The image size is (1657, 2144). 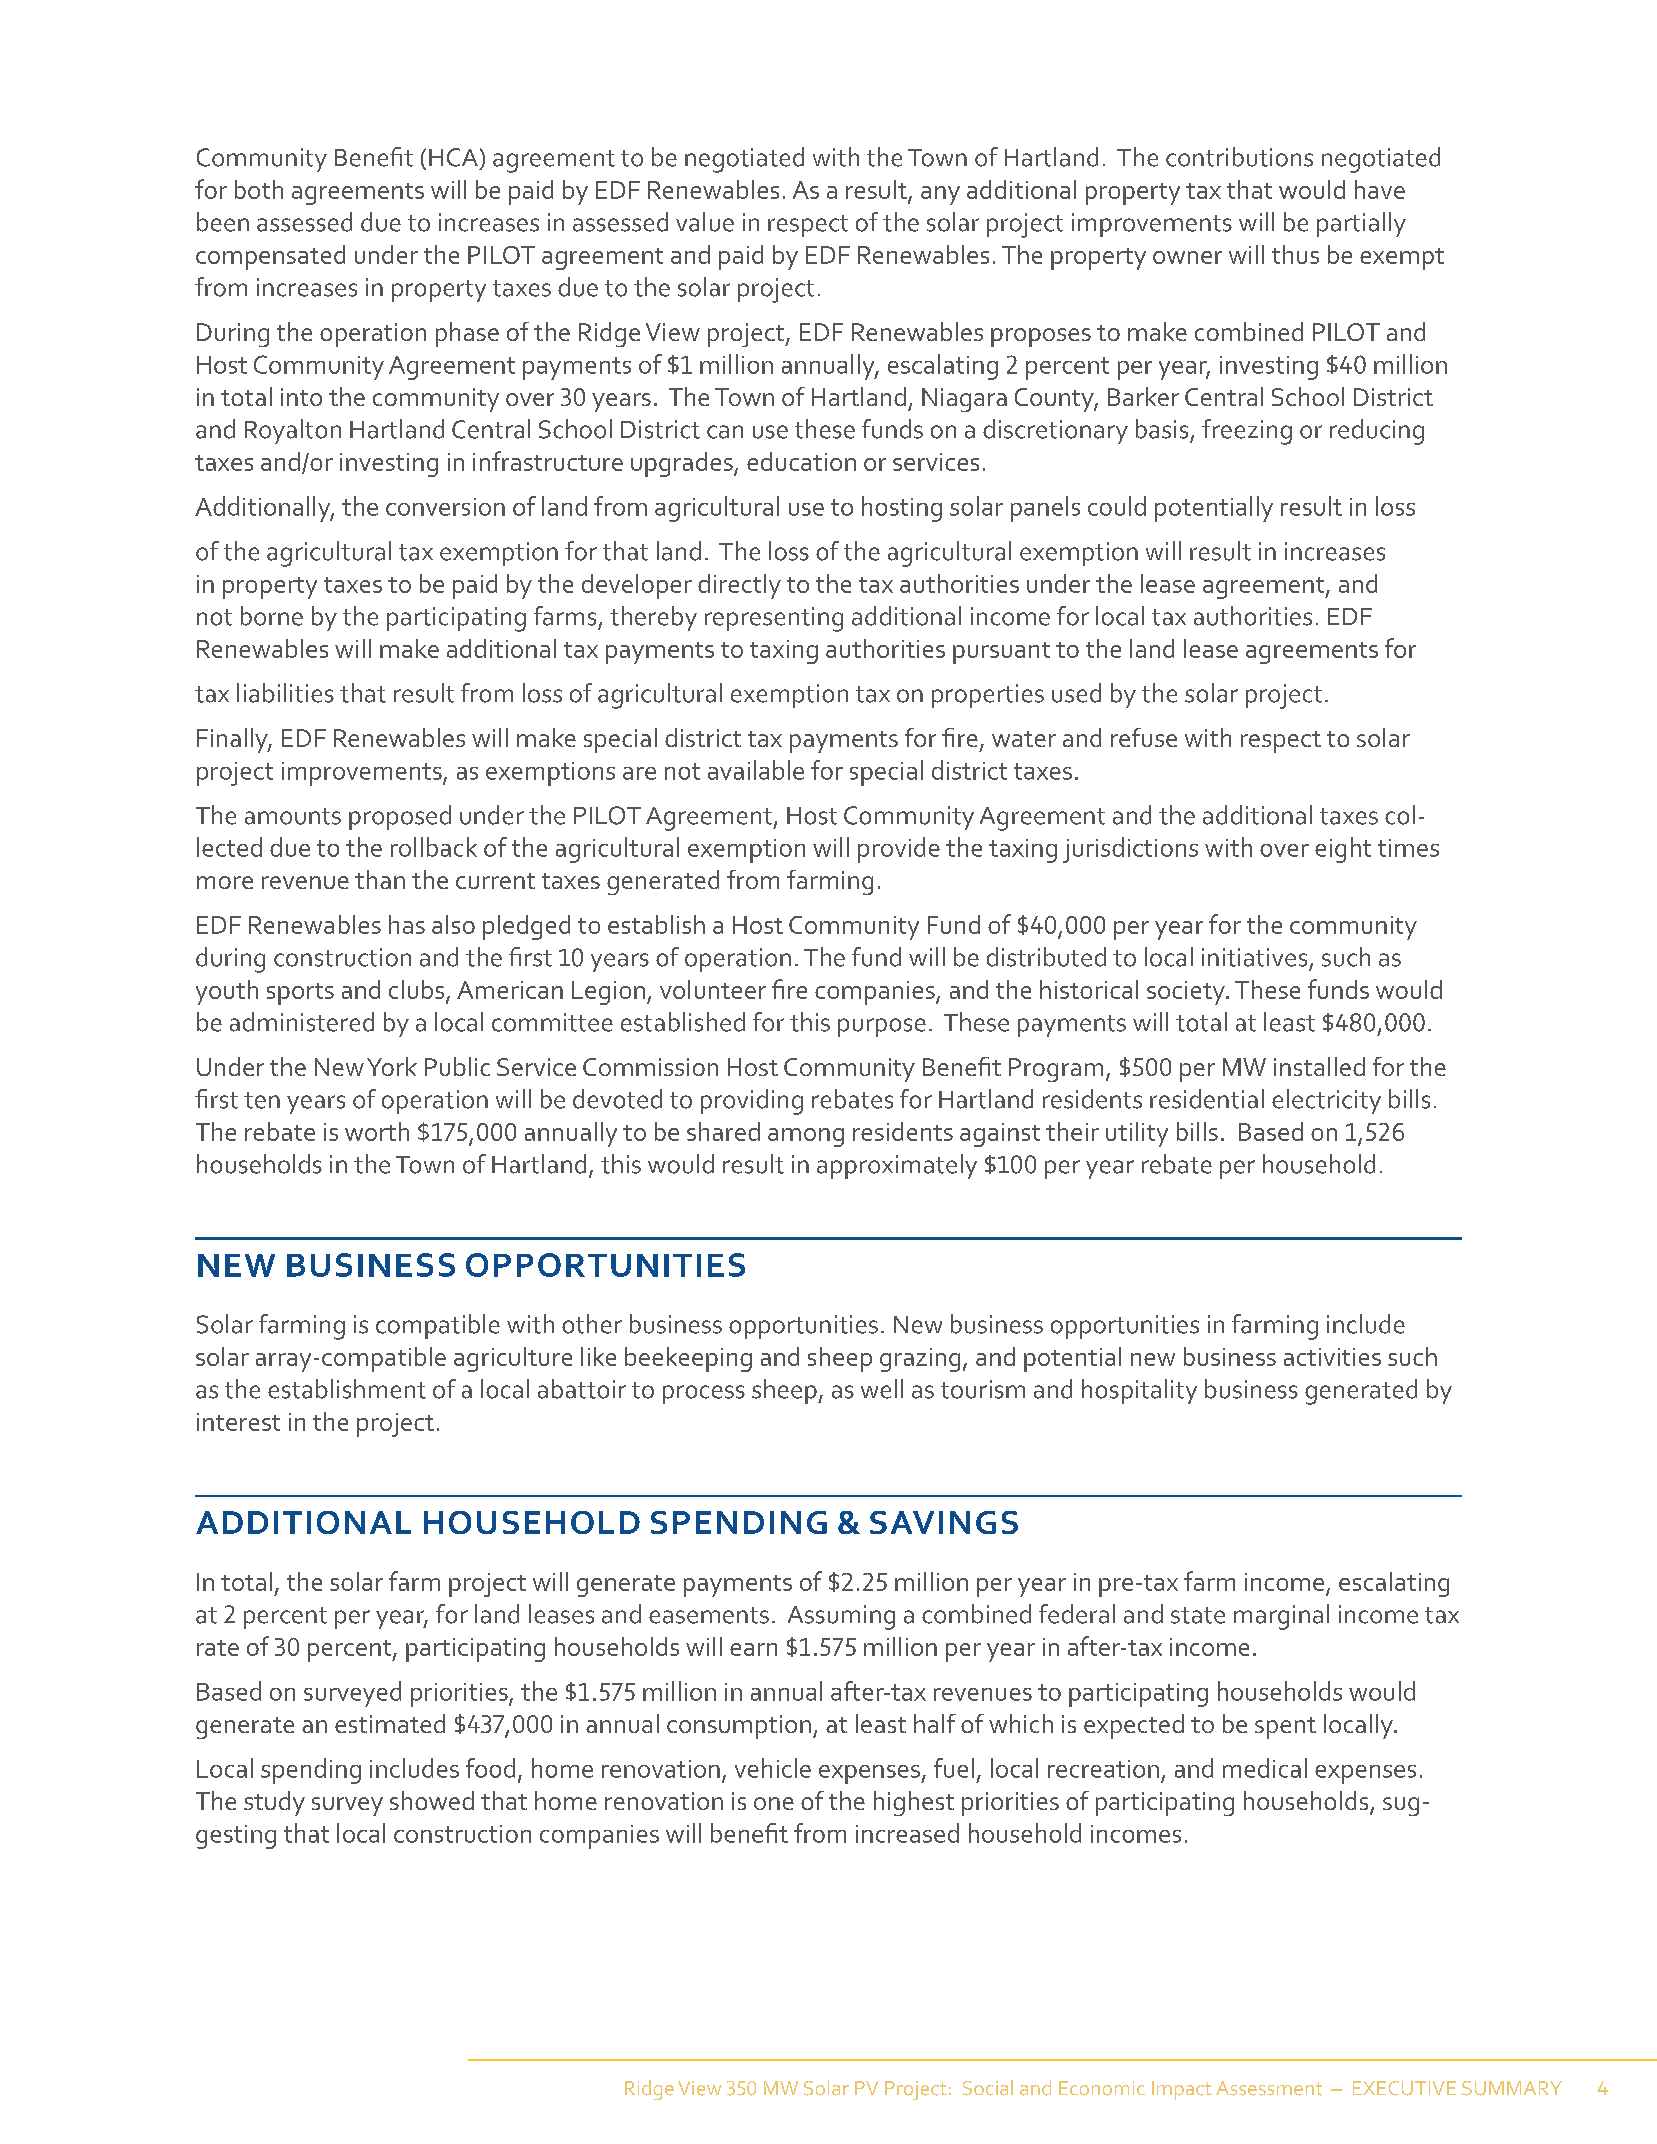 What do you see at coordinates (1326, 1101) in the page?
I see `electricity` at bounding box center [1326, 1101].
